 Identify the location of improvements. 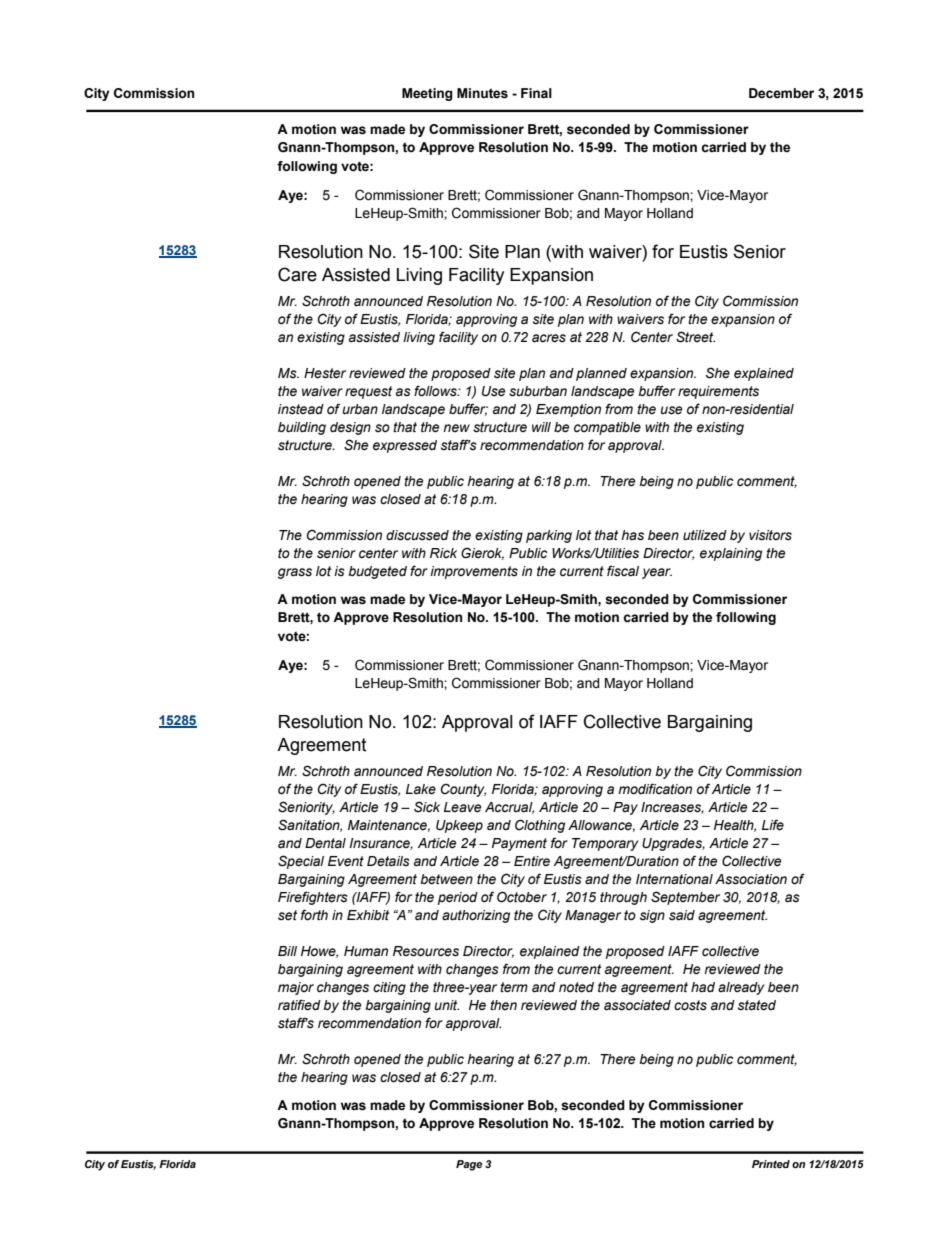
(474, 572).
